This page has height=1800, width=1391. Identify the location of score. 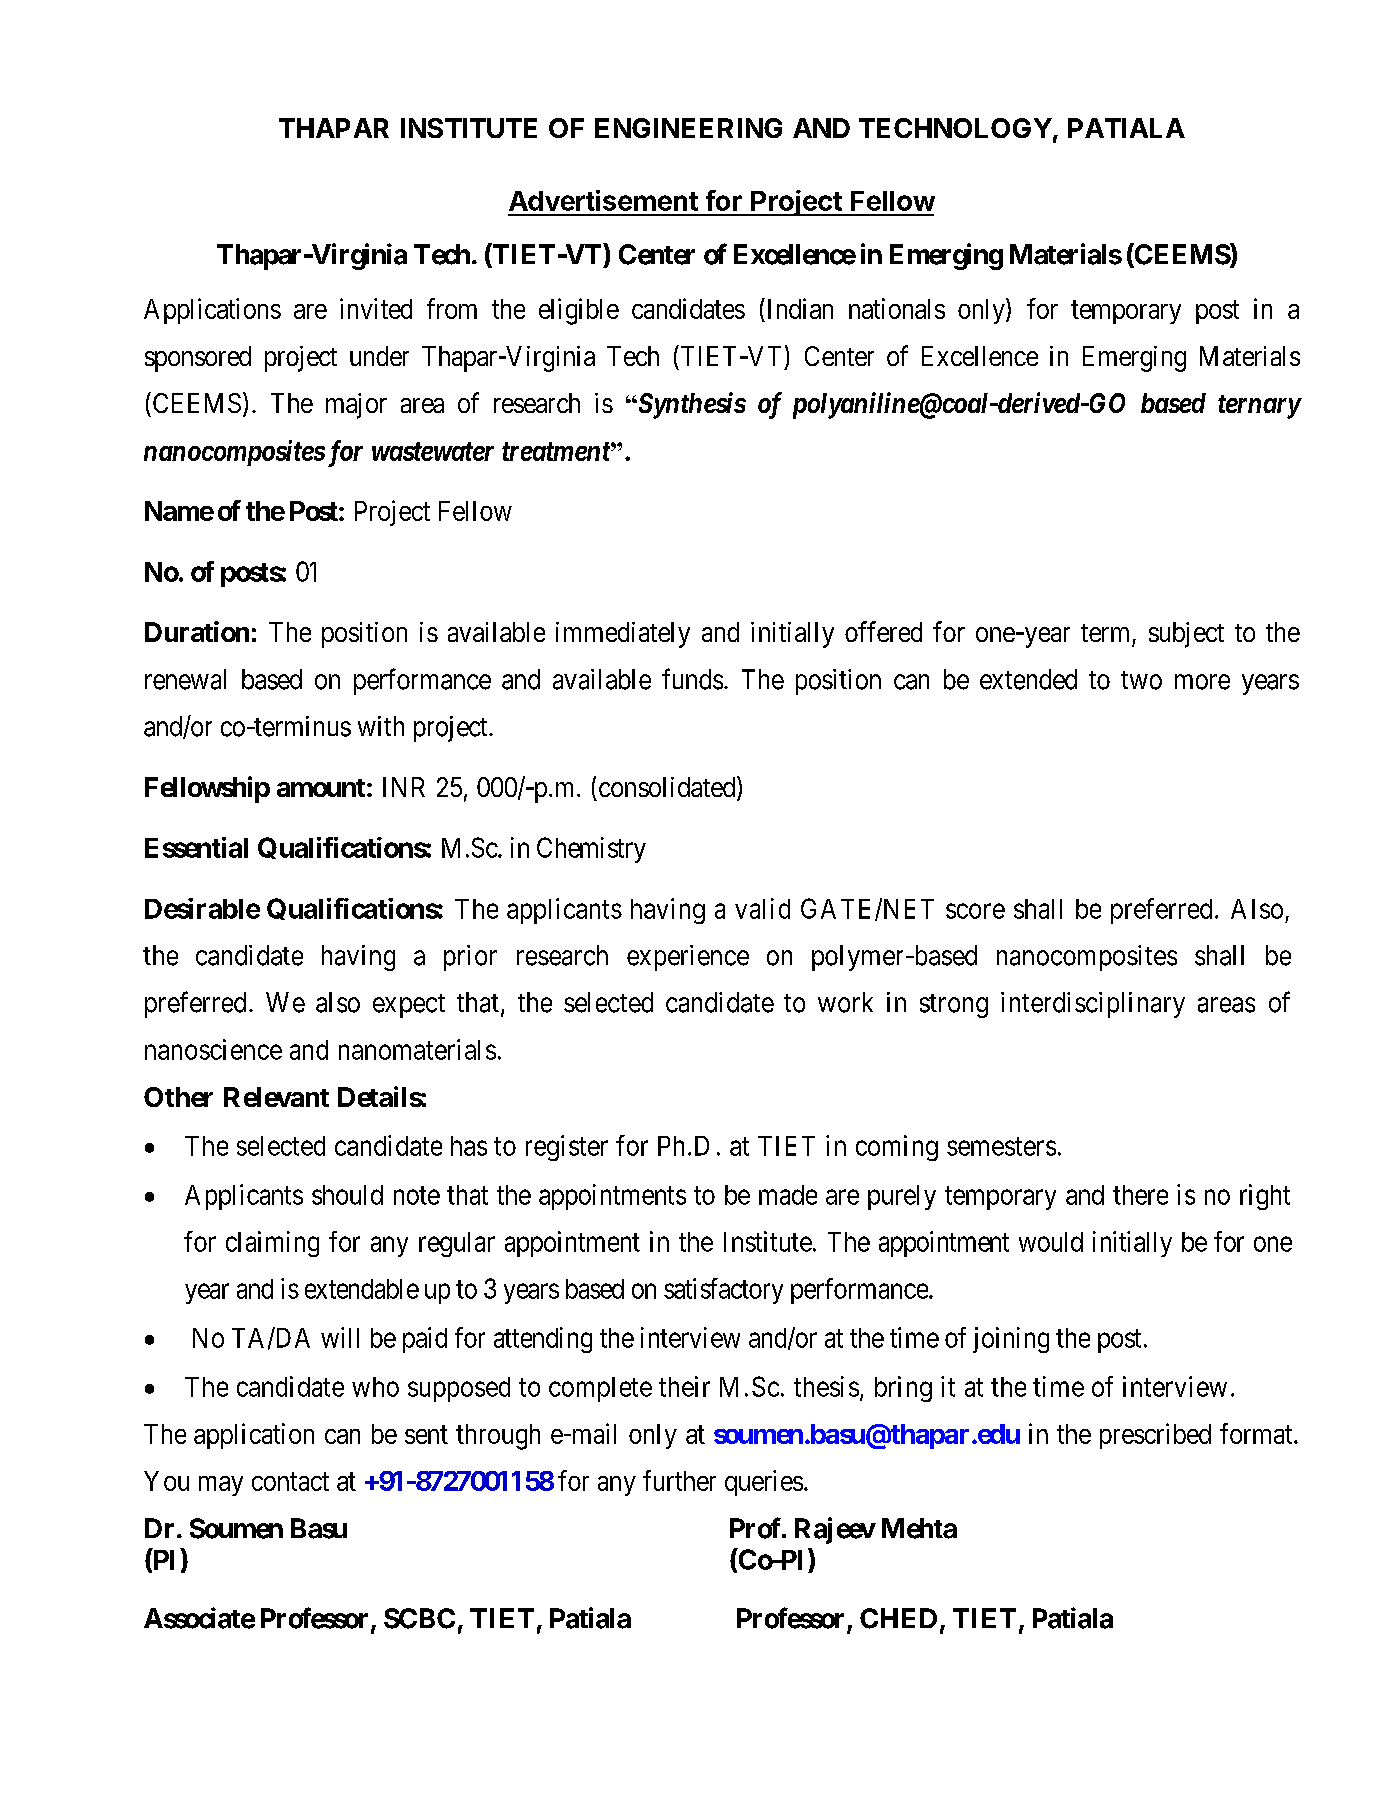
(975, 911).
